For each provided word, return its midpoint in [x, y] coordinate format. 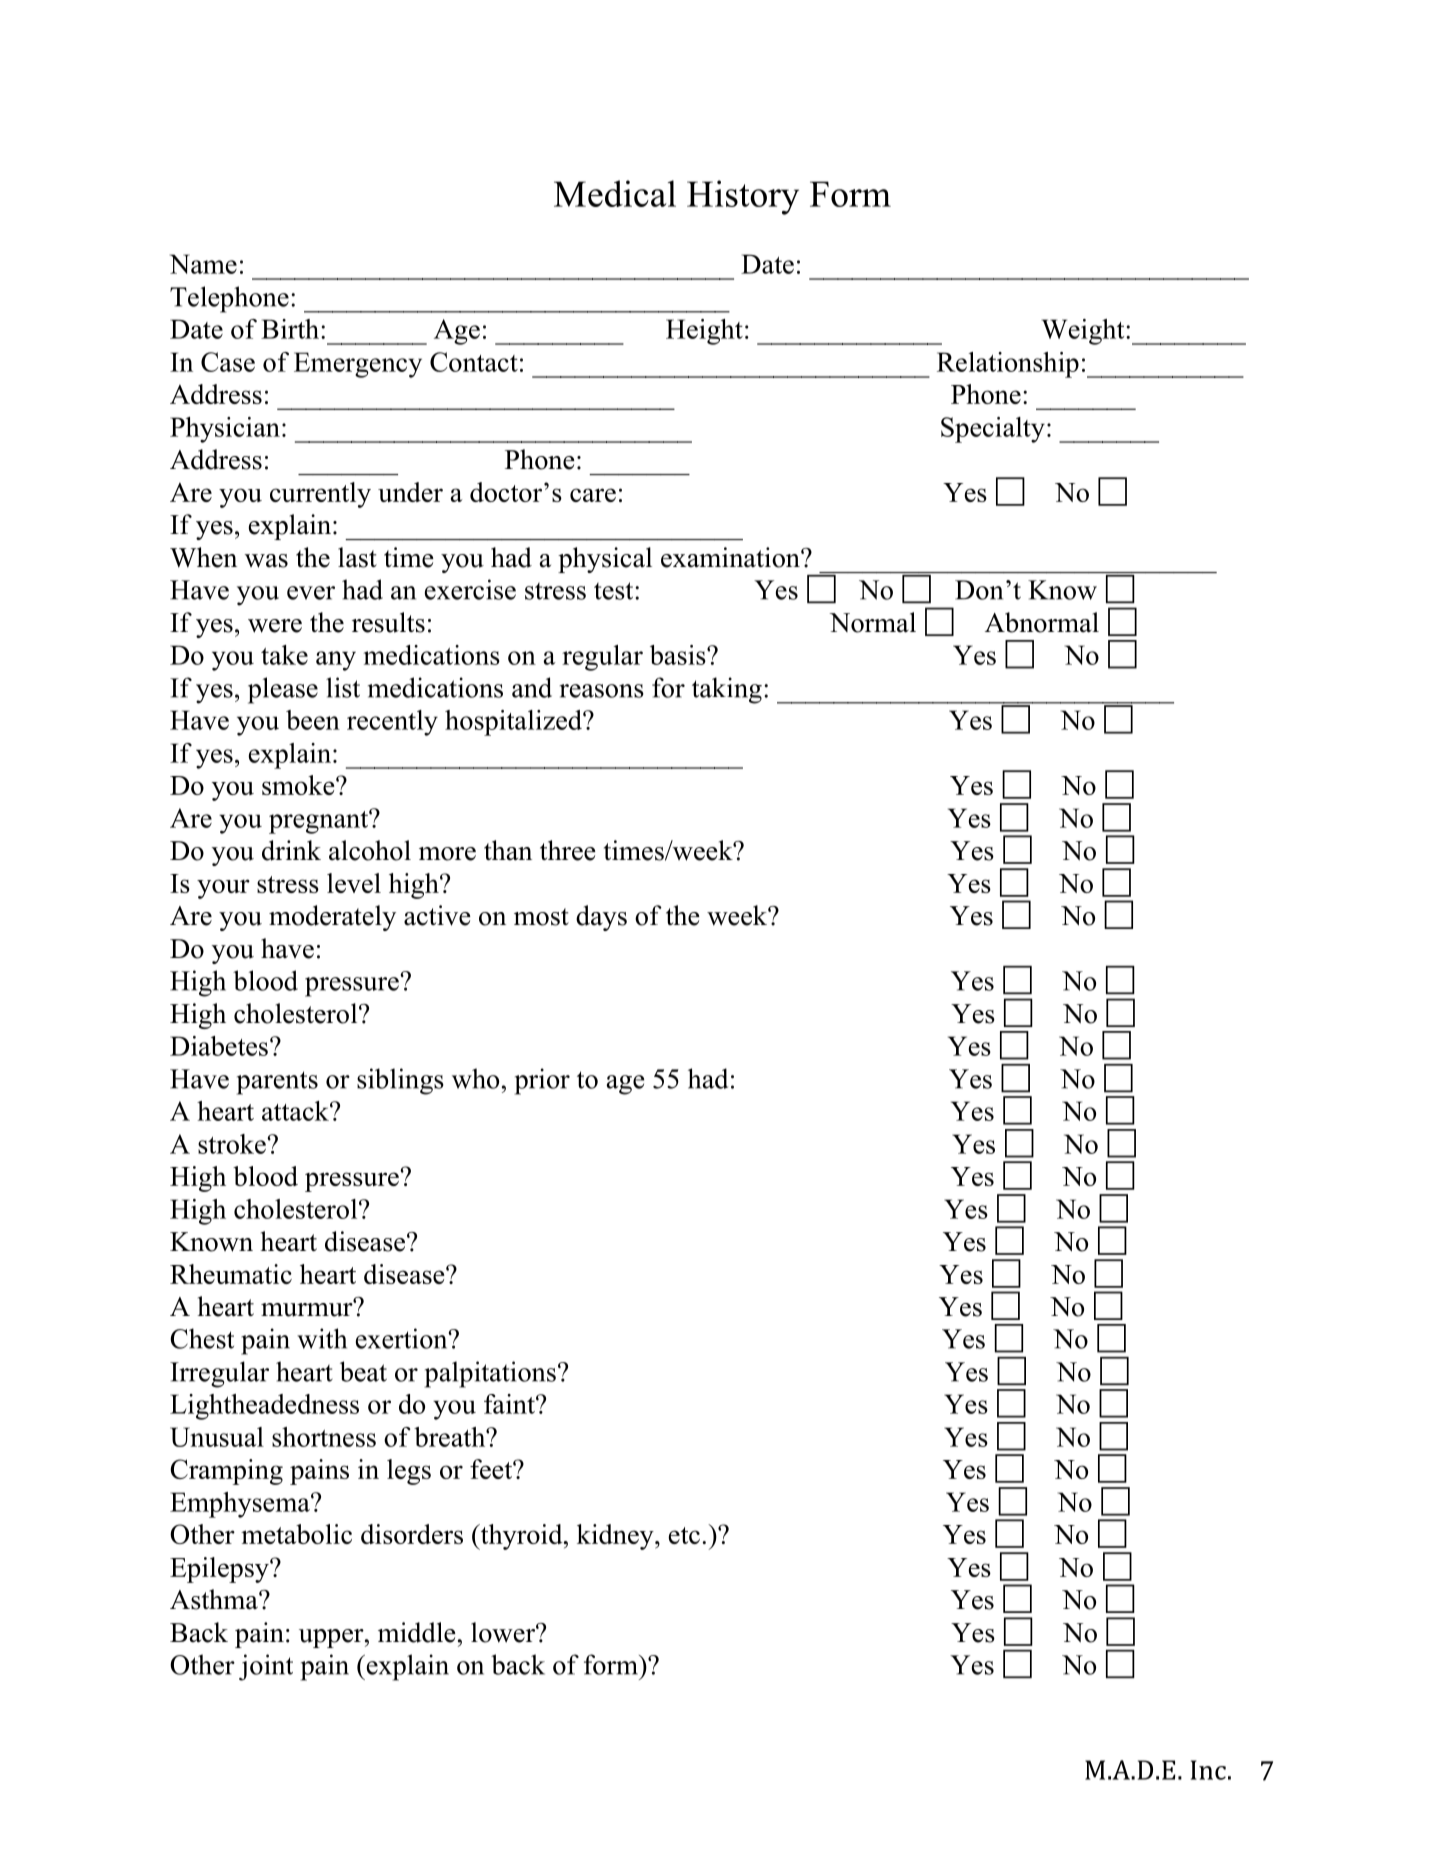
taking [727, 690]
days [601, 918]
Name [203, 264]
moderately [332, 918]
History [743, 197]
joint [266, 1667]
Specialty [993, 430]
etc [684, 1535]
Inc [1208, 1770]
